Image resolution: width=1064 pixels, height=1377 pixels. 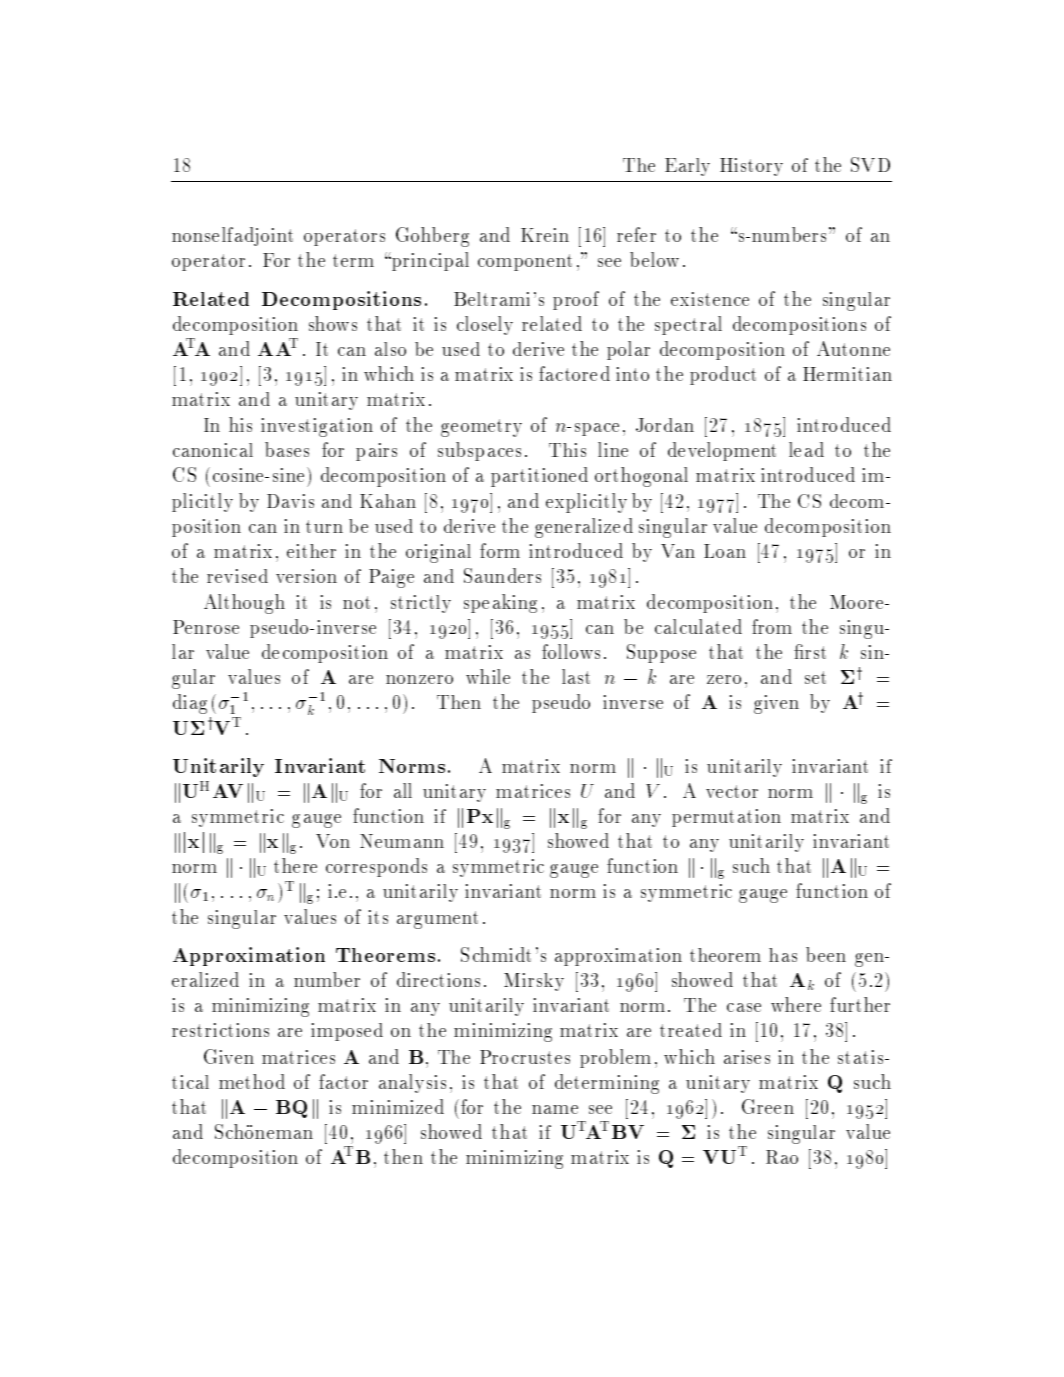 What do you see at coordinates (333, 323) in the page?
I see `shows` at bounding box center [333, 323].
